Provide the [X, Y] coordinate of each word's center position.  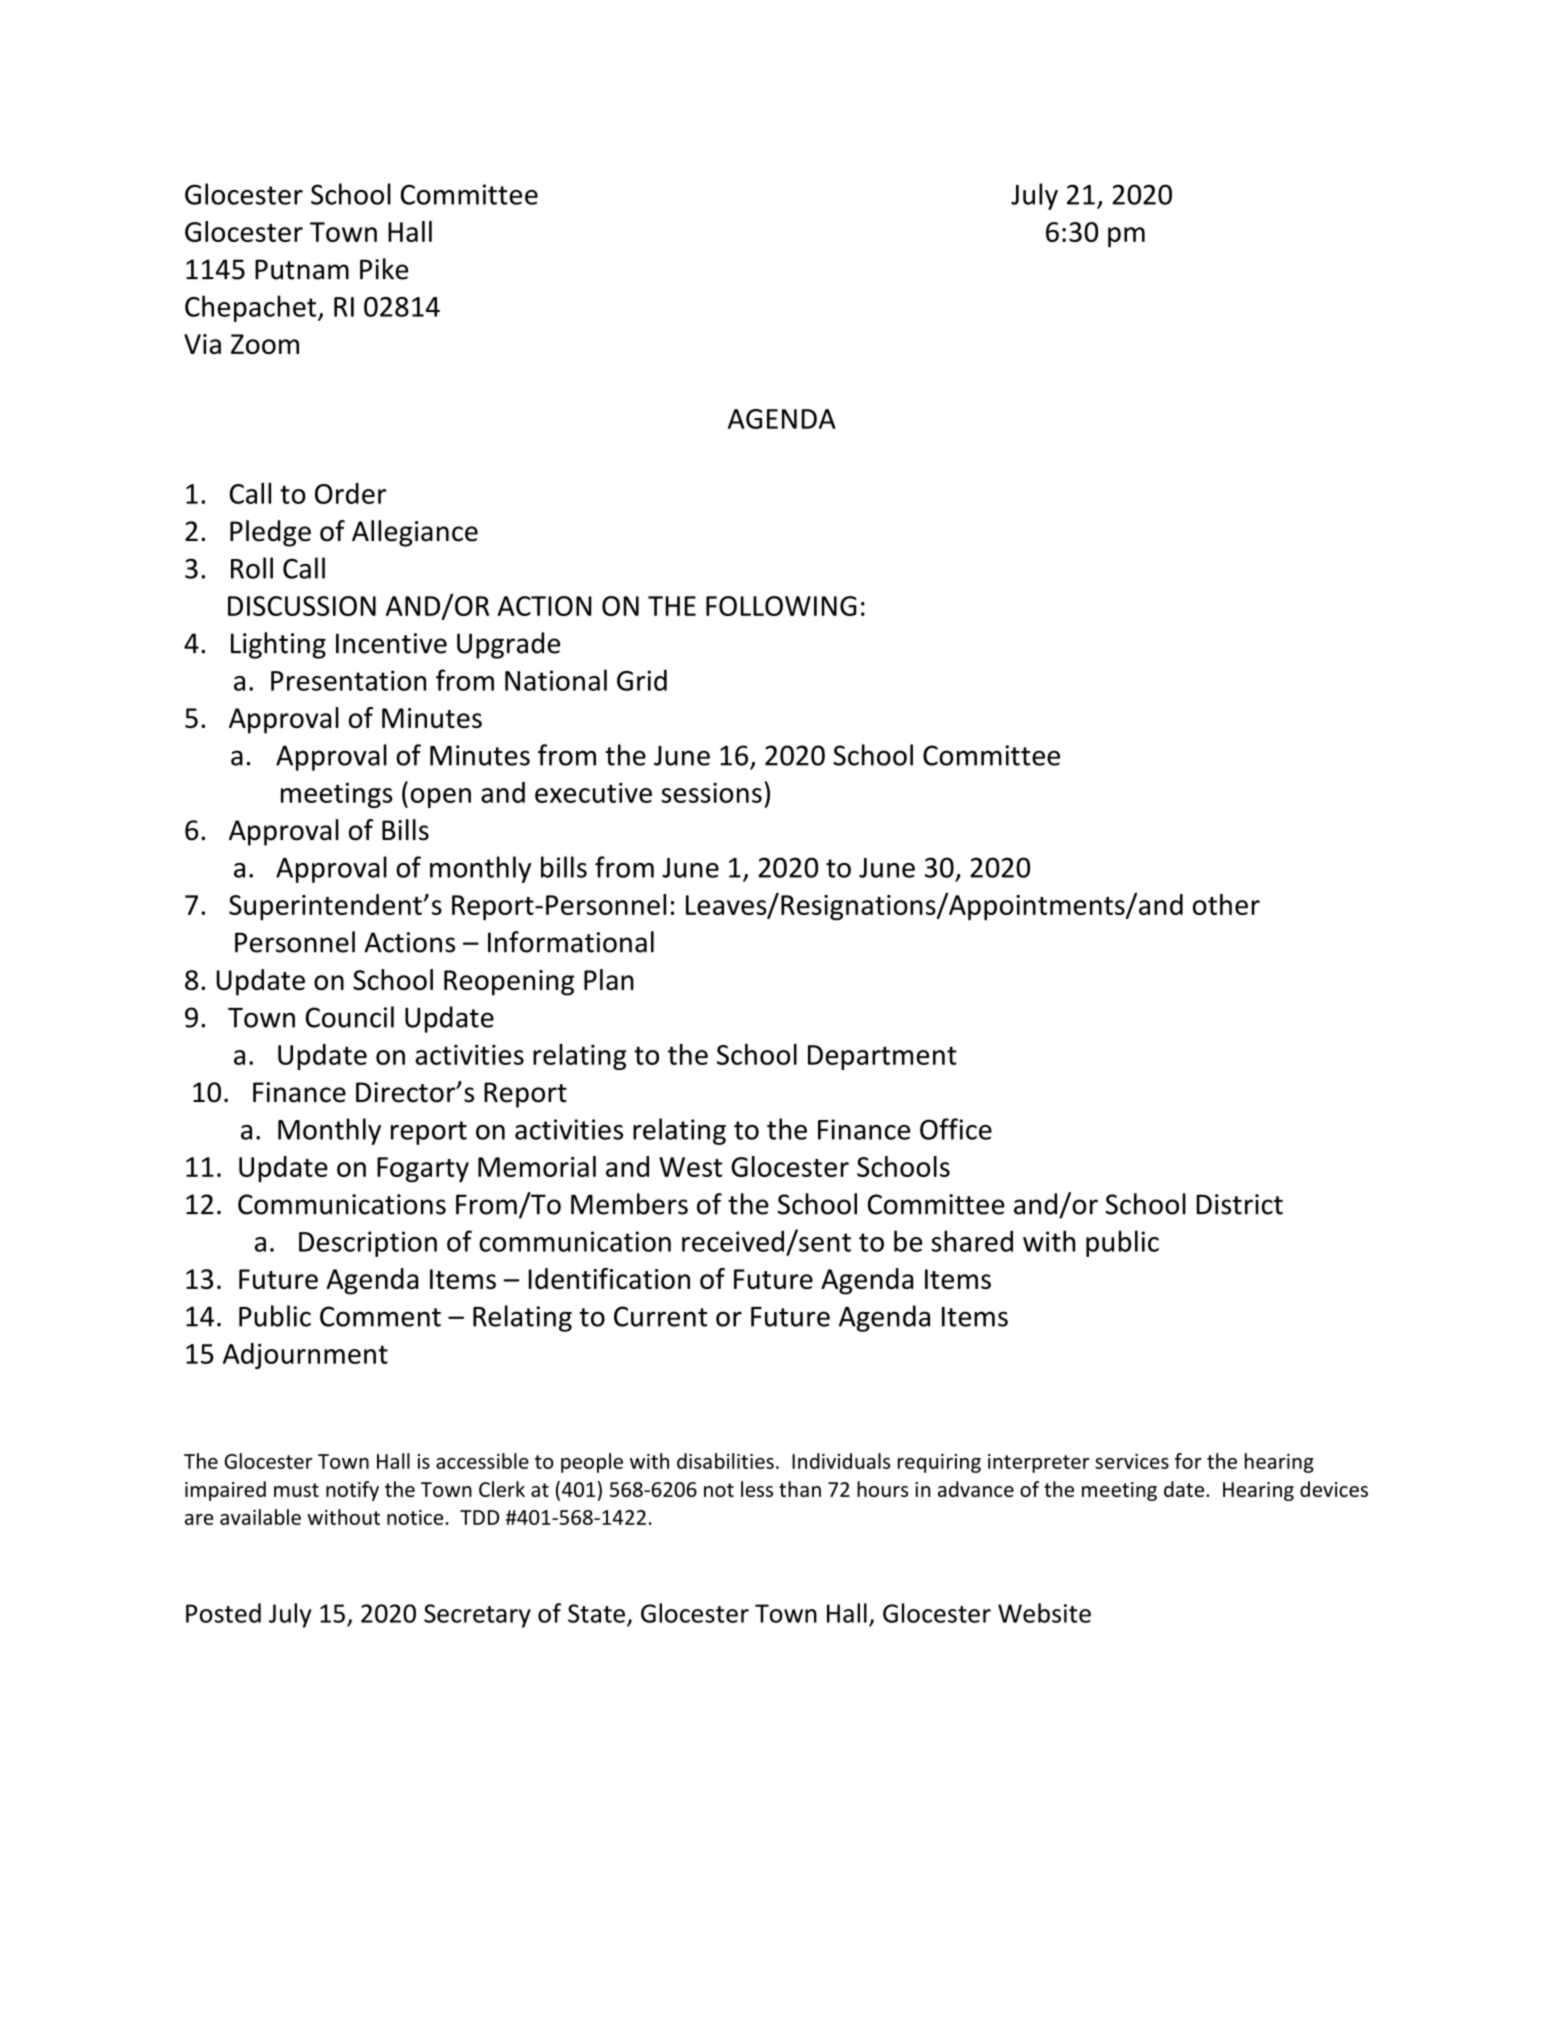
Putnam [302, 269]
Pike [384, 269]
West [690, 1167]
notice [415, 1517]
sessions [711, 792]
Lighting [278, 645]
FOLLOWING [781, 606]
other [1226, 904]
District [1240, 1204]
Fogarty [423, 1170]
